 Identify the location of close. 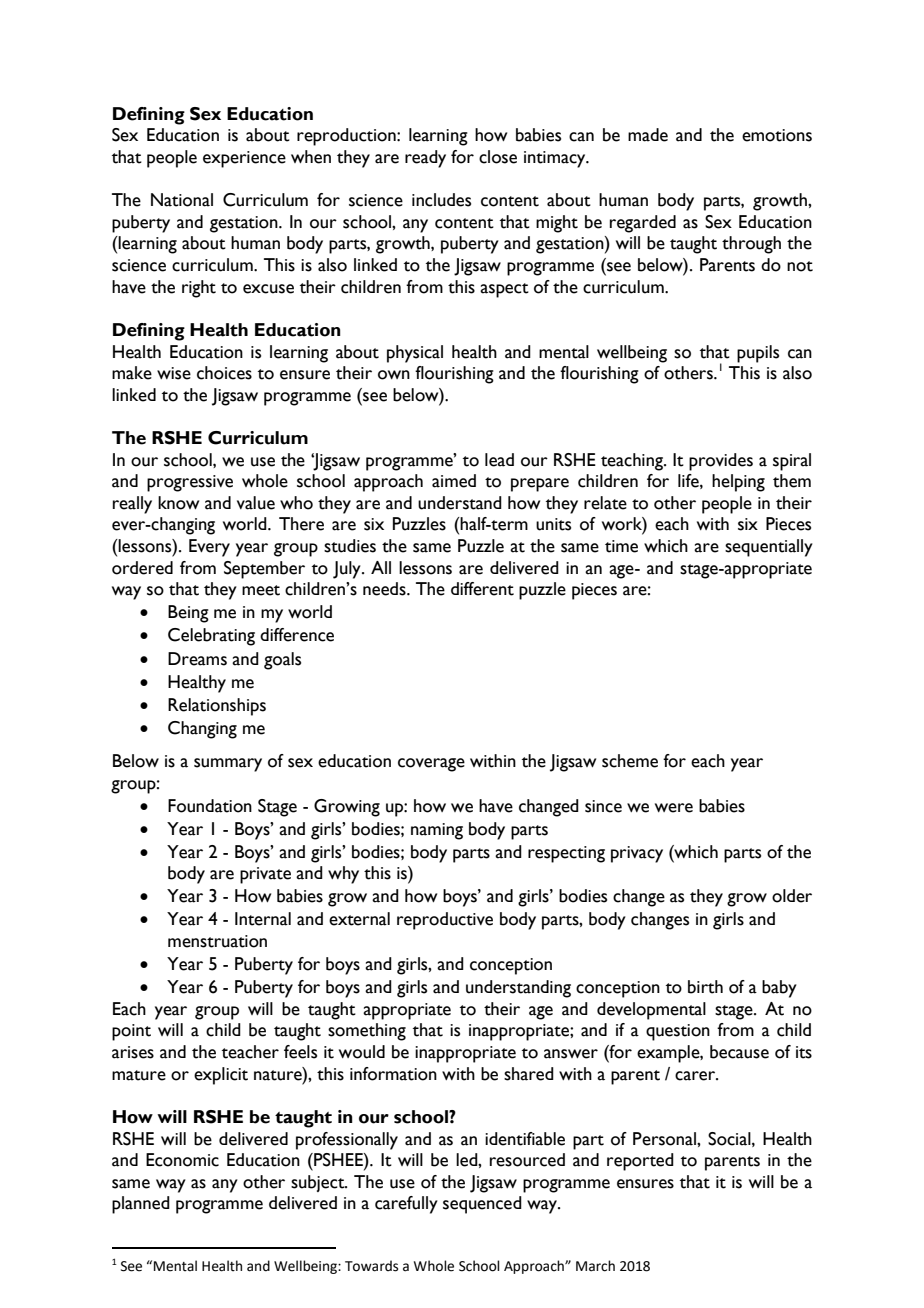
(498, 157).
